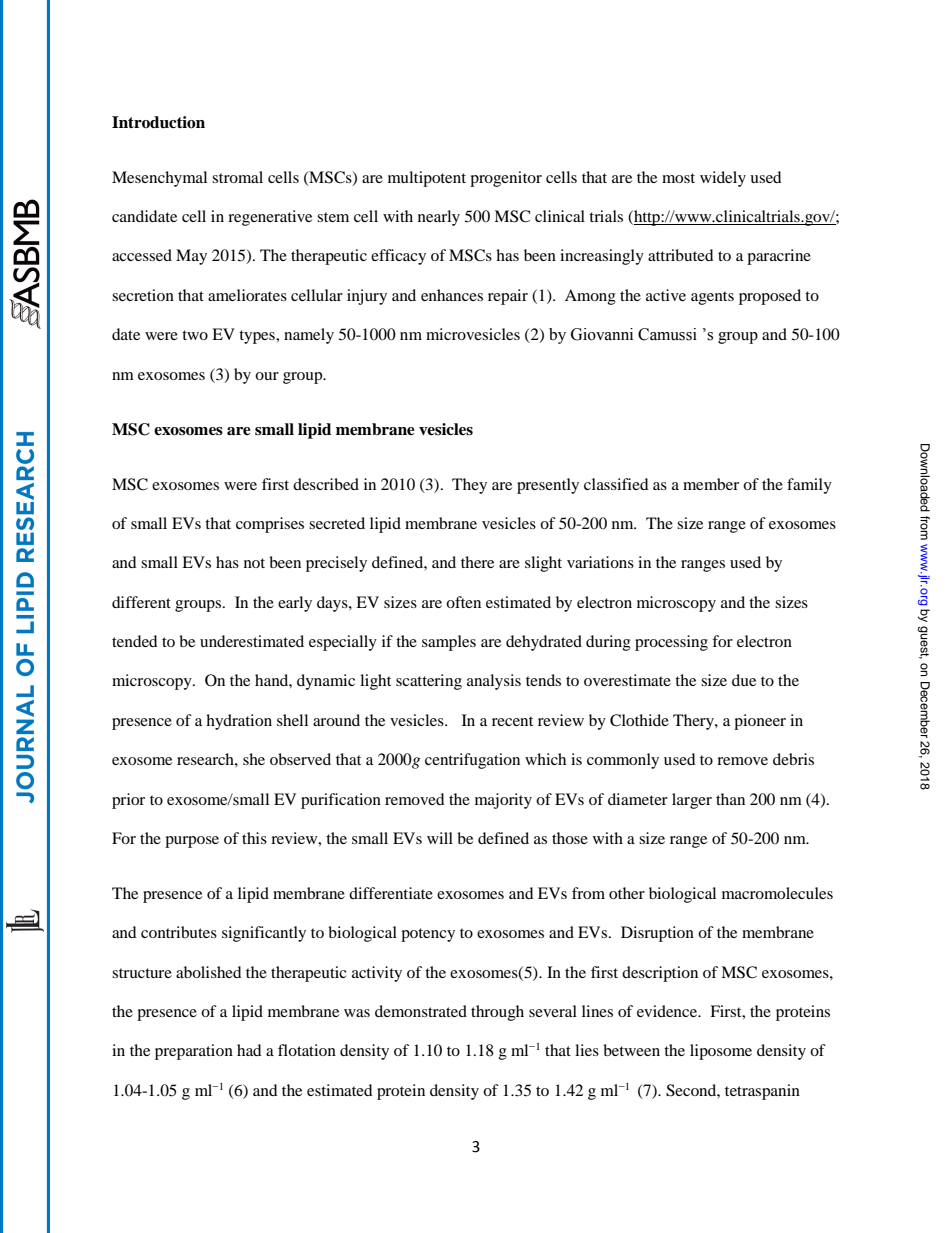 The height and width of the page is (1233, 952). I want to click on agents, so click(712, 298).
